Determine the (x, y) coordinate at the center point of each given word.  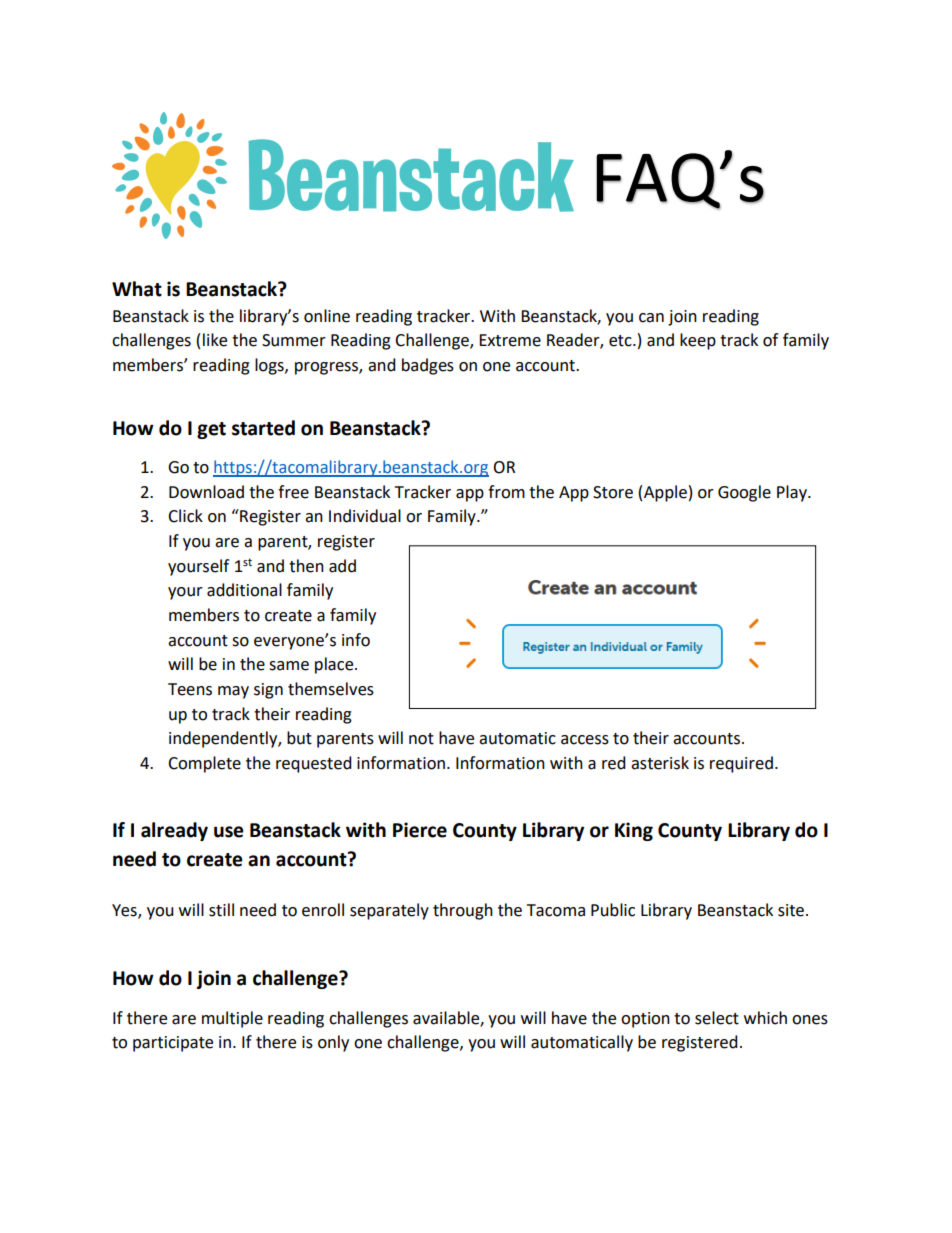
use (229, 832)
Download (206, 492)
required (741, 764)
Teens (190, 689)
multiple (232, 1019)
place (335, 665)
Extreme (510, 340)
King (634, 831)
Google (744, 493)
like (215, 340)
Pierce (420, 830)
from (506, 492)
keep (698, 341)
